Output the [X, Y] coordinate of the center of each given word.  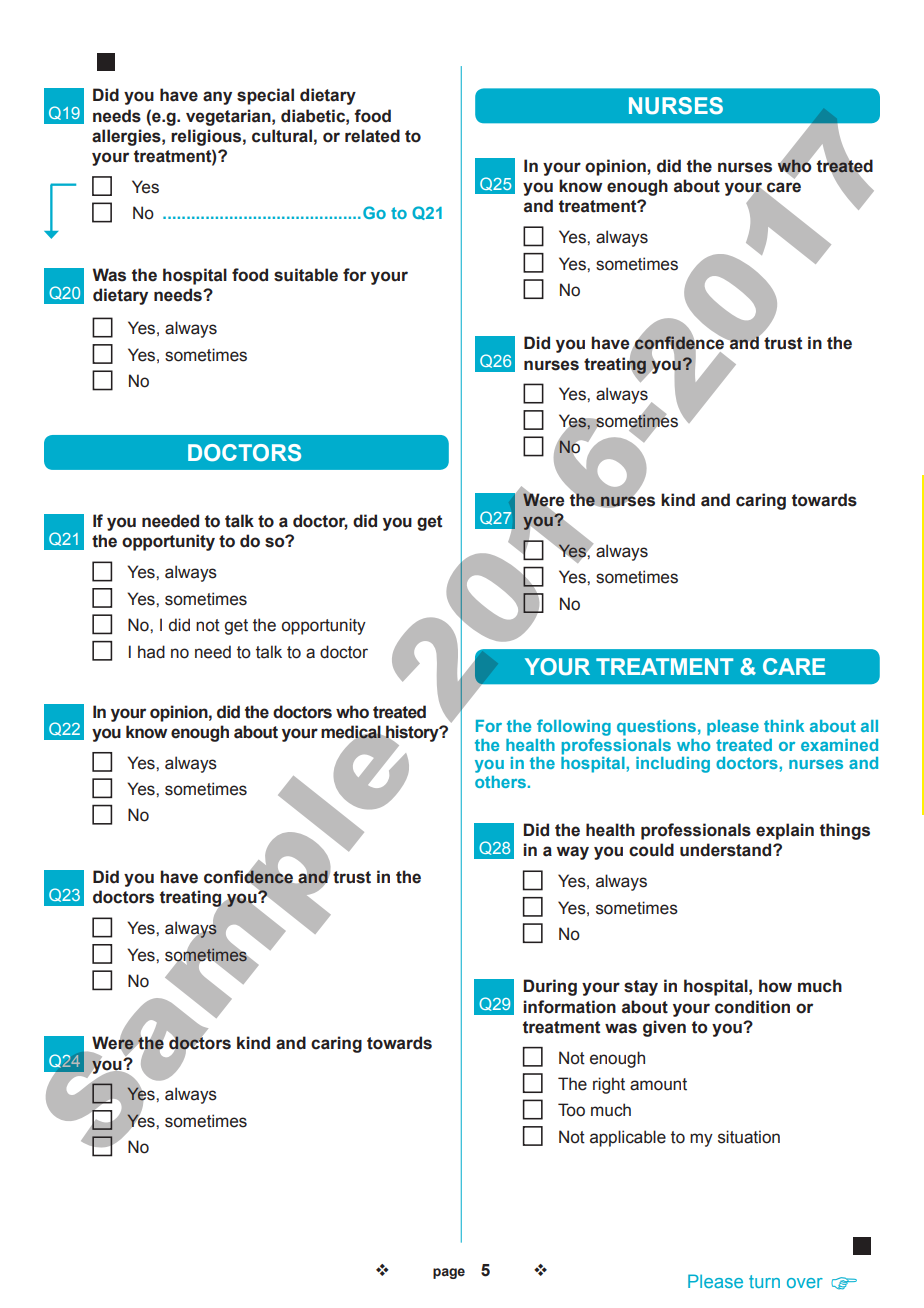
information [569, 1007]
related [372, 136]
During [550, 987]
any [217, 98]
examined [839, 745]
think [784, 726]
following [574, 727]
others [500, 782]
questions [656, 728]
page [449, 1273]
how [775, 986]
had [151, 652]
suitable [306, 275]
